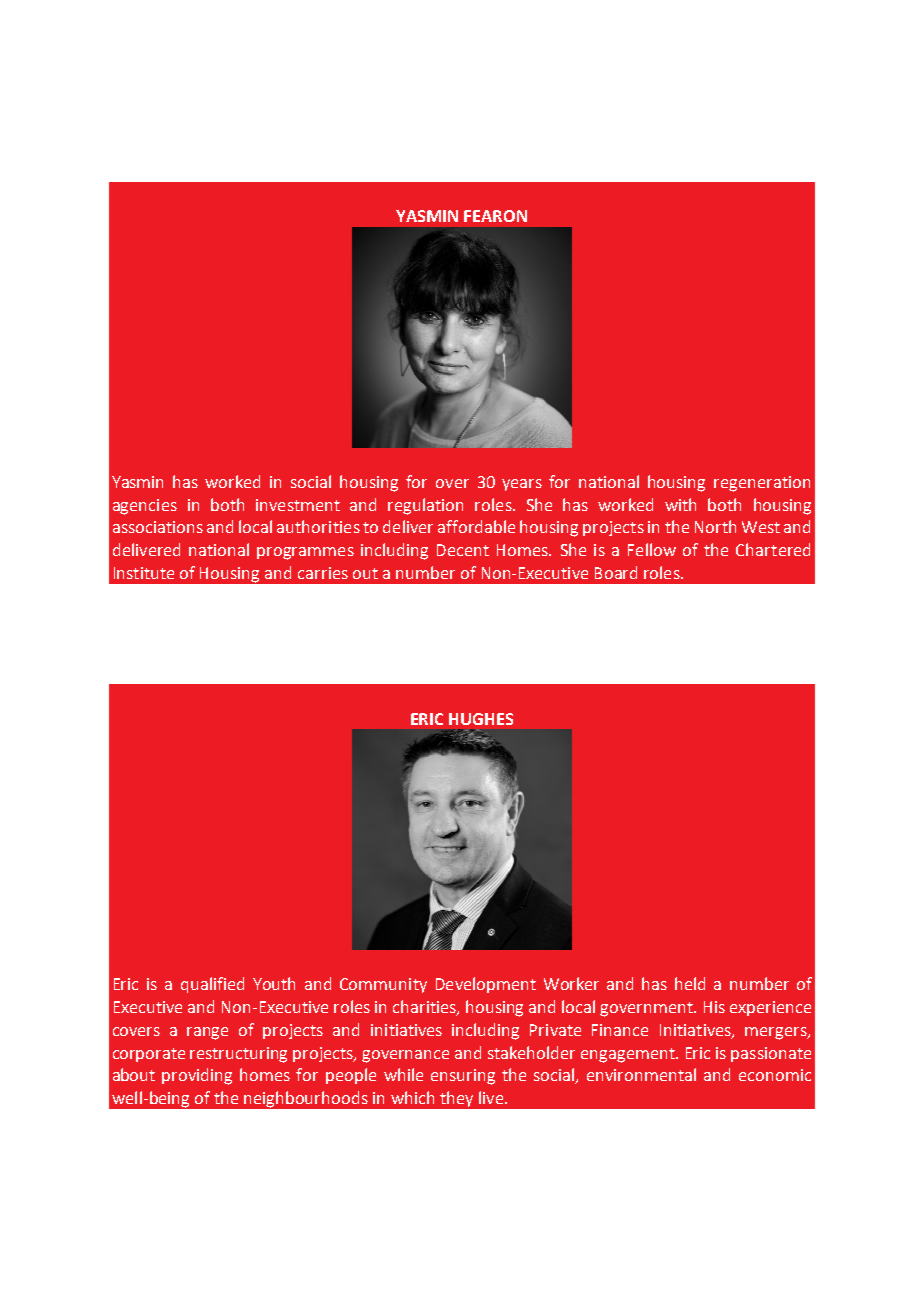  What do you see at coordinates (212, 985) in the screenshot?
I see `qualified` at bounding box center [212, 985].
